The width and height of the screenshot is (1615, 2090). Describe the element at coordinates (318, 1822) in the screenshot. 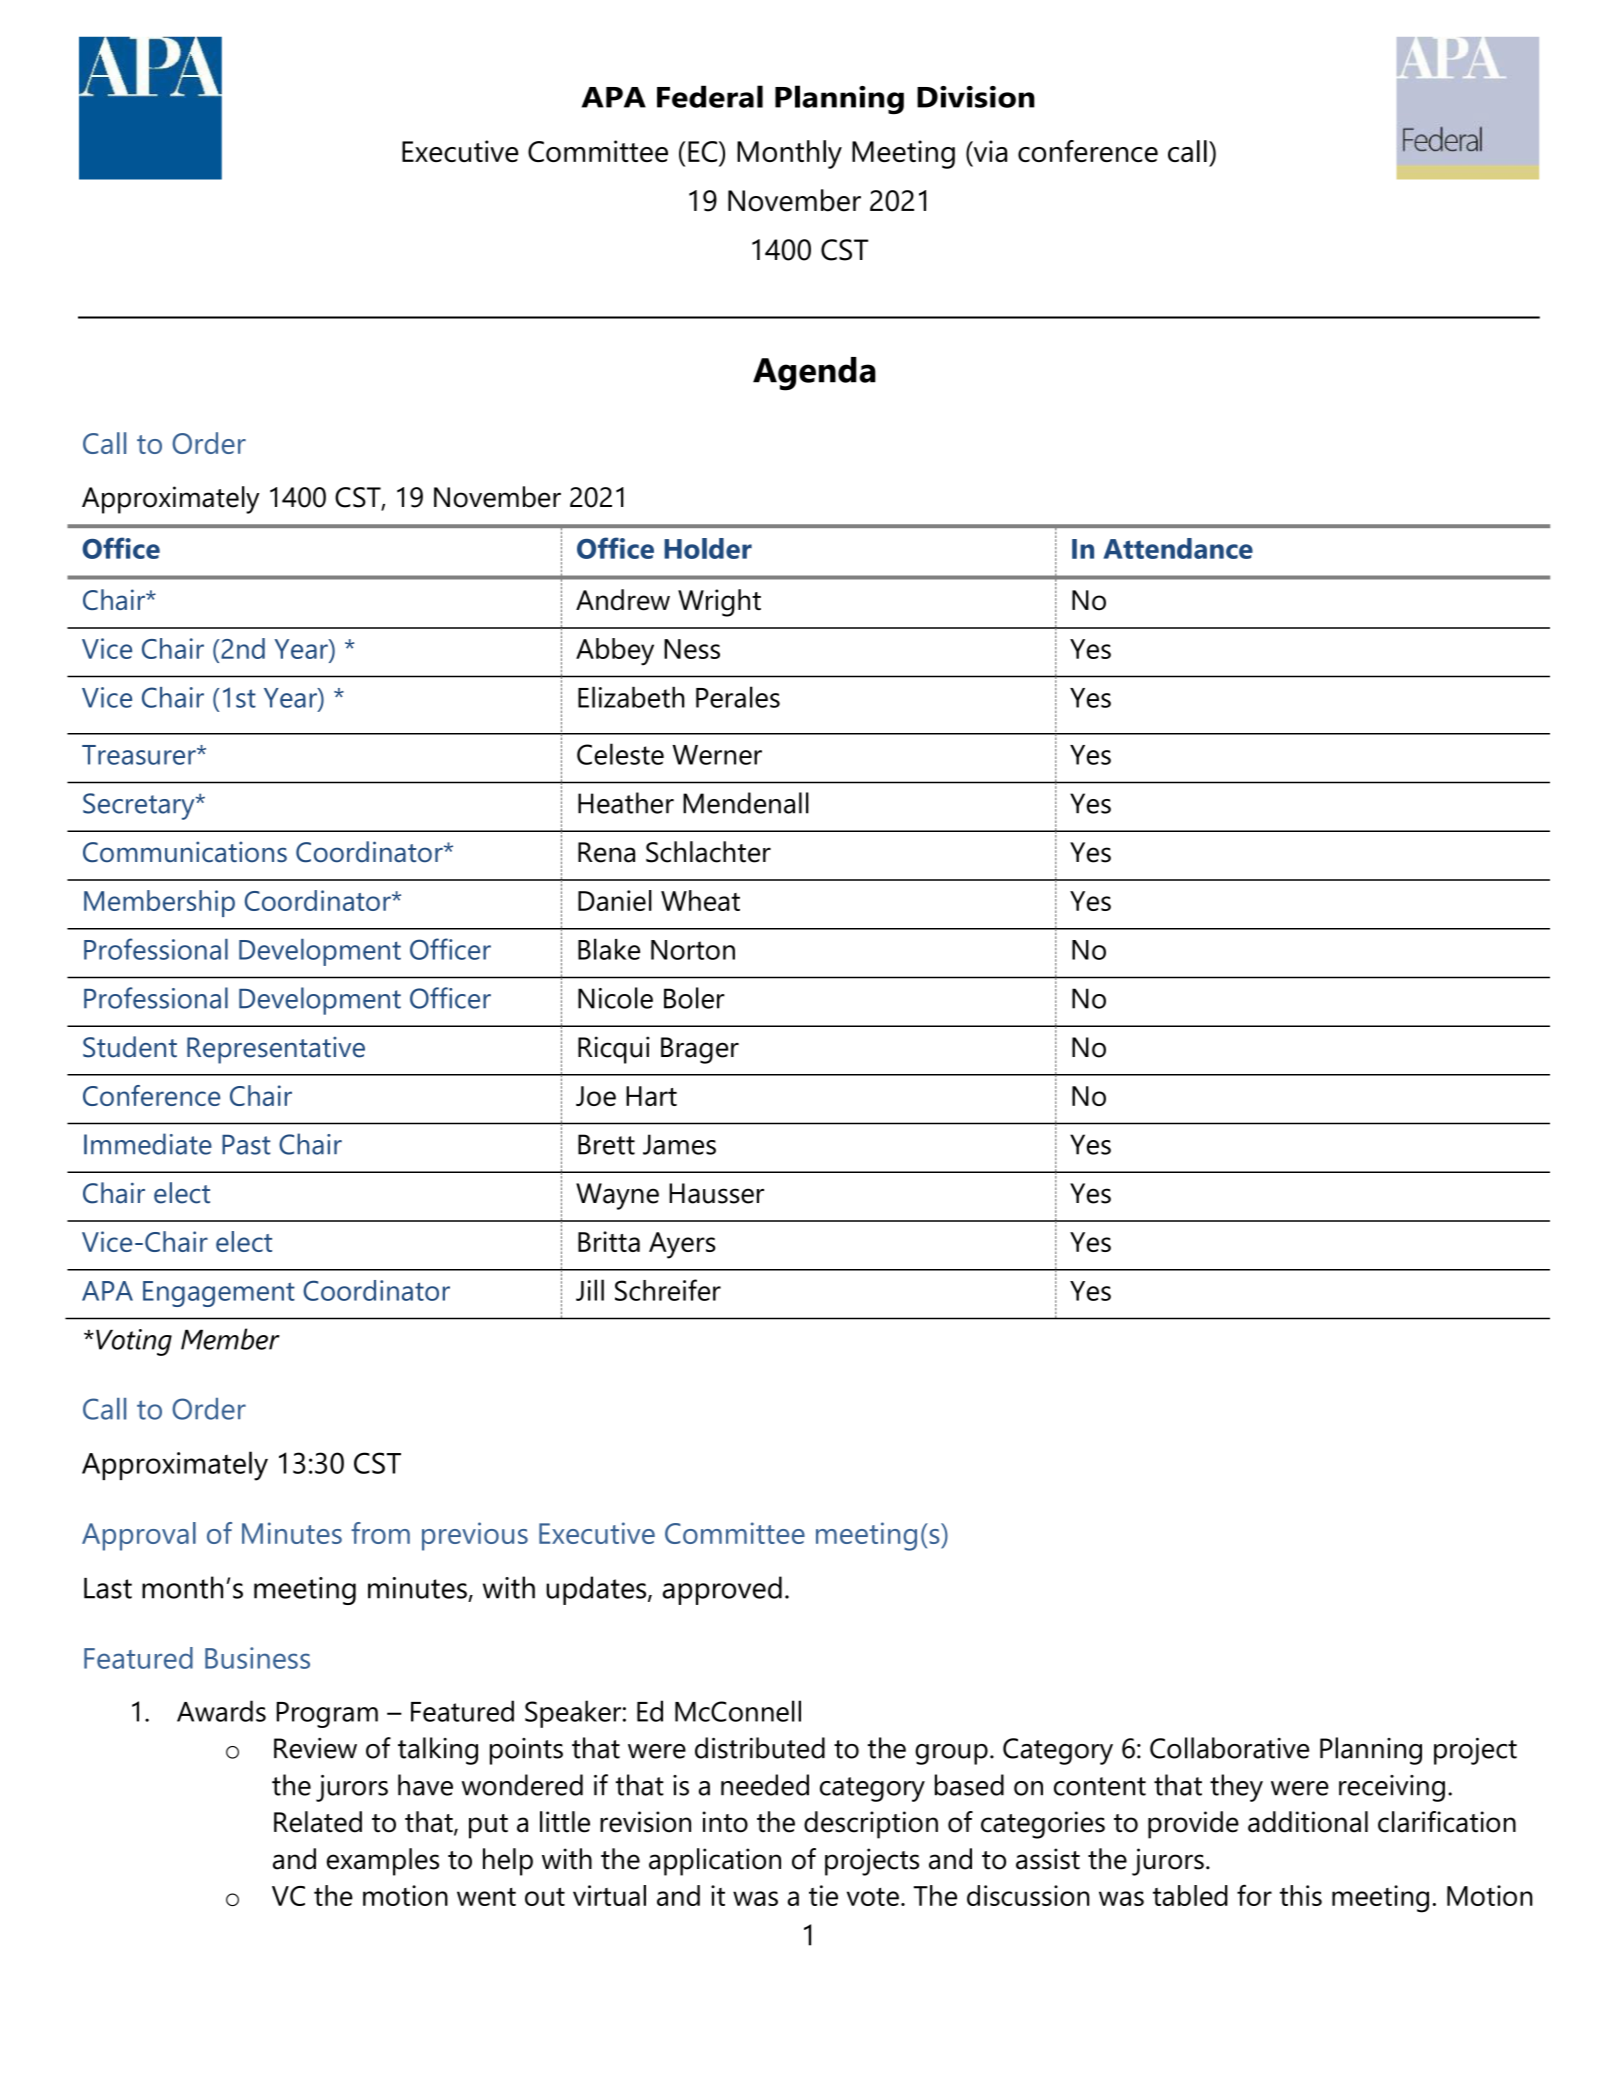

I see `Related` at that location.
